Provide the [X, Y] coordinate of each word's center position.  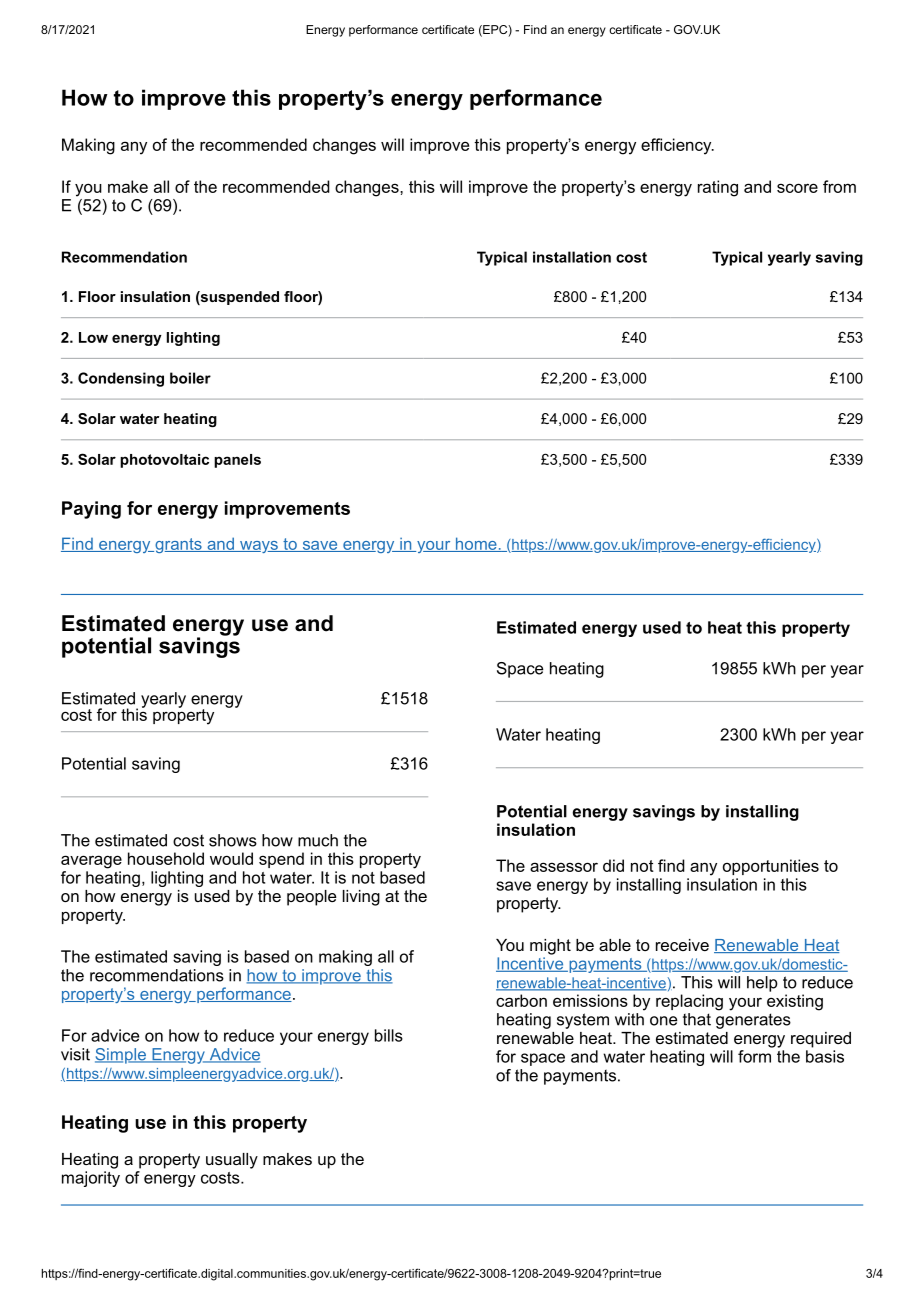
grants [178, 545]
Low [93, 337]
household [166, 858]
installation [572, 257]
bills [389, 1035]
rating [718, 188]
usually [232, 1161]
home [476, 544]
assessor [564, 867]
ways [259, 547]
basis [825, 1056]
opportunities [771, 867]
